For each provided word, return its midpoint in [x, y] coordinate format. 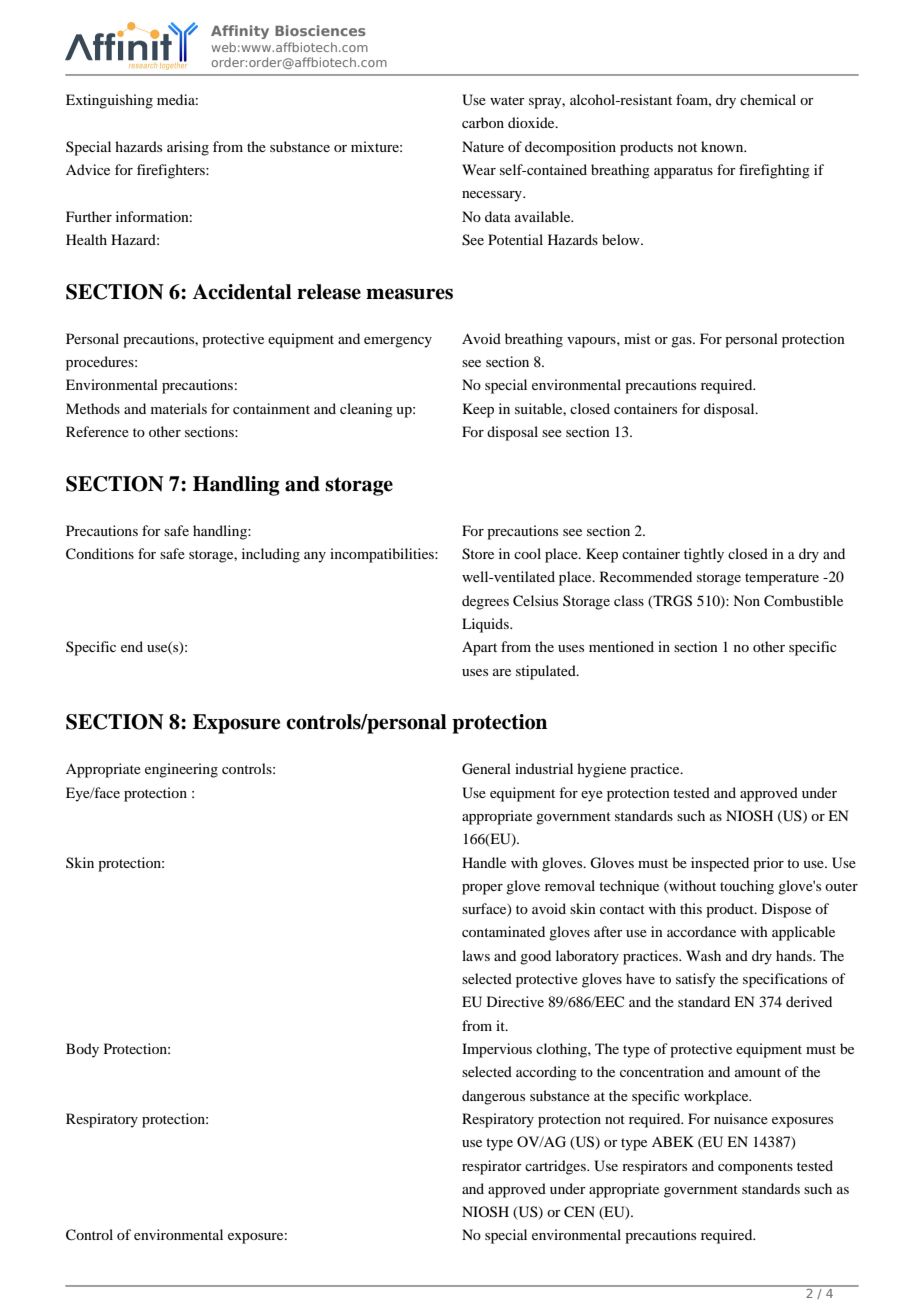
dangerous [493, 1097]
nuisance [741, 1118]
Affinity [240, 32]
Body [82, 1050]
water [507, 100]
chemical [768, 99]
